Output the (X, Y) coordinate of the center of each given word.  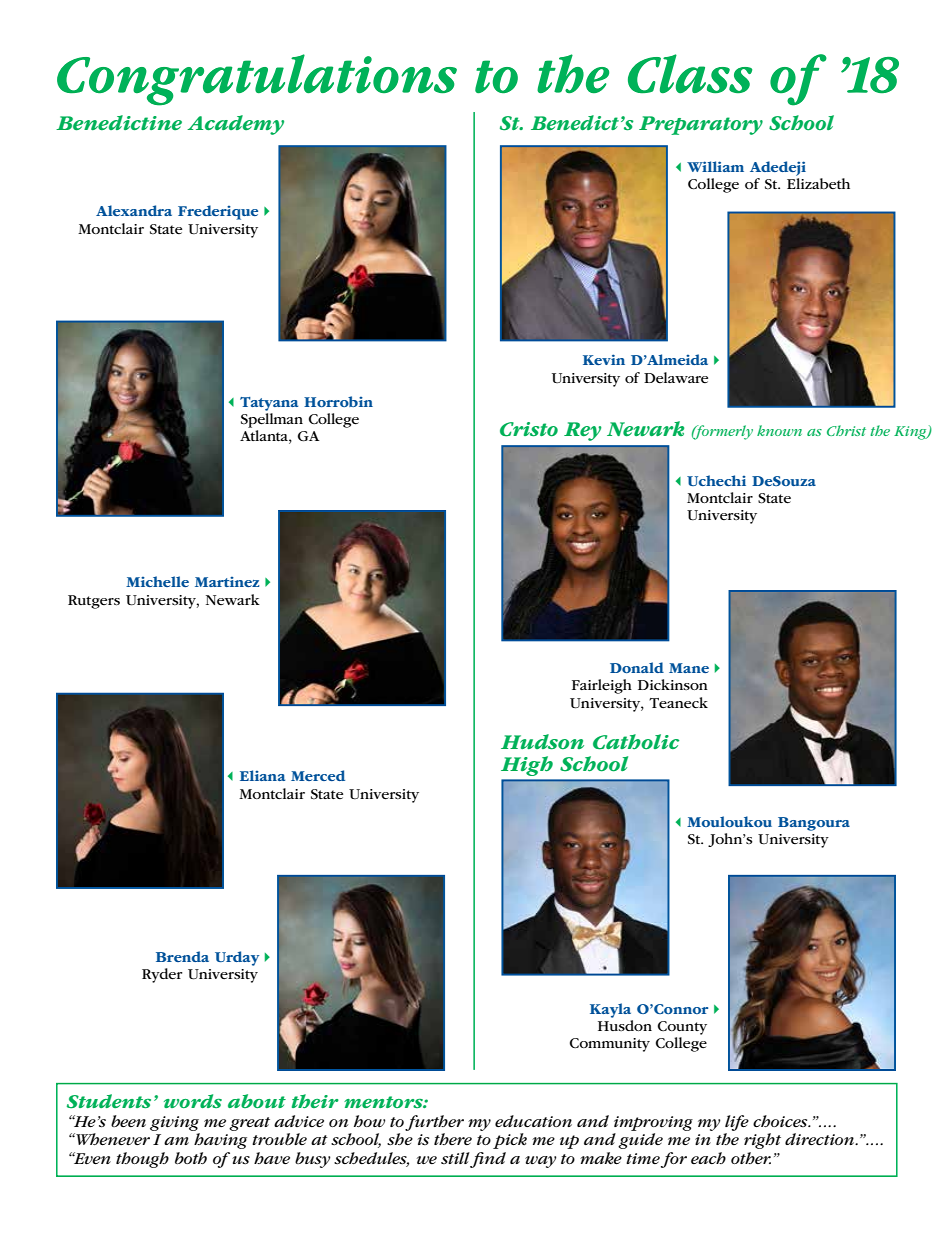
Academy (235, 125)
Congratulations (257, 80)
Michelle (157, 581)
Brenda (182, 956)
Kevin (604, 359)
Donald (637, 667)
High (527, 766)
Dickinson (673, 684)
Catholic (636, 742)
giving (174, 1123)
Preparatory (701, 125)
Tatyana (269, 404)
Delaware (676, 377)
